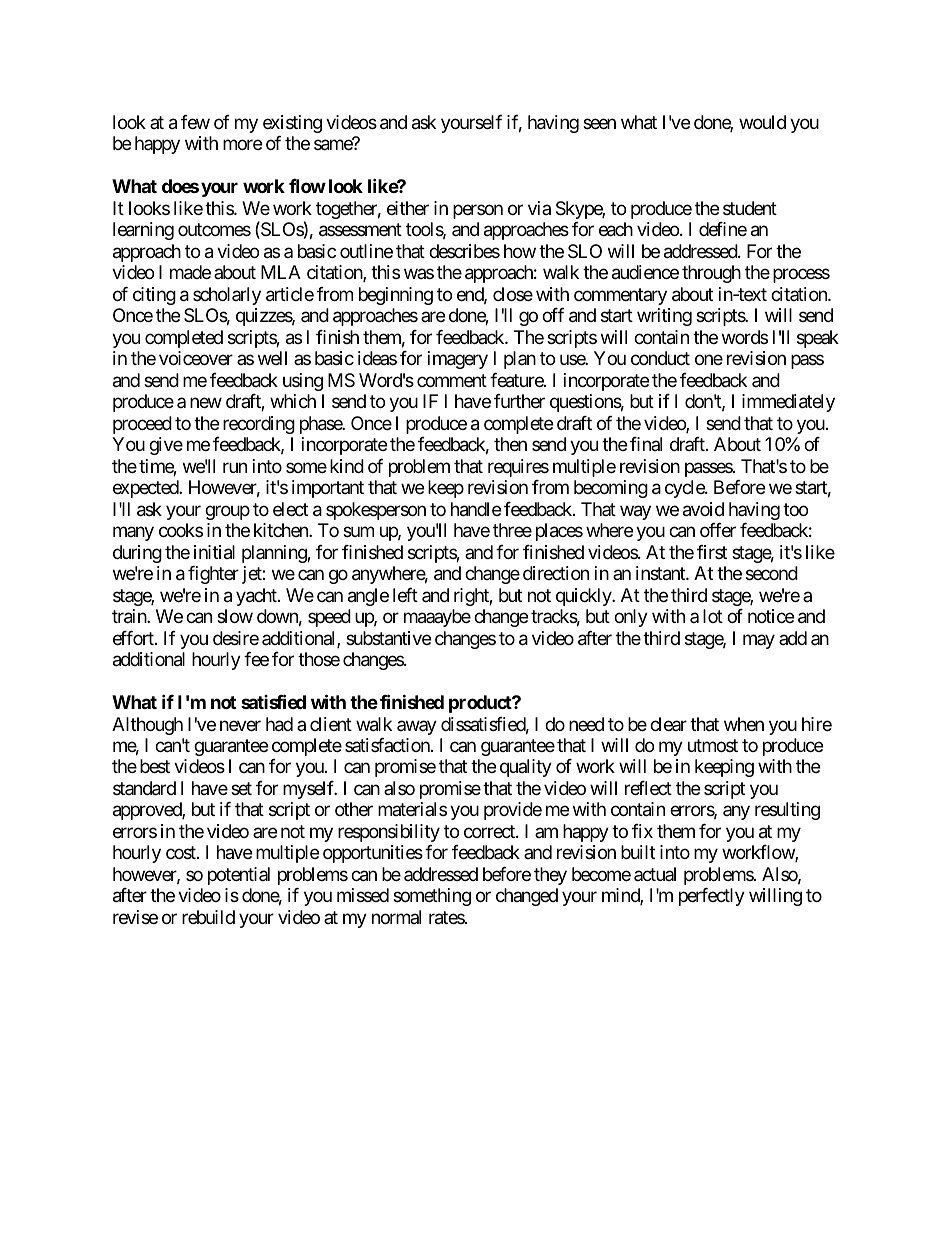 The image size is (952, 1233). What do you see at coordinates (214, 552) in the screenshot?
I see `initial` at bounding box center [214, 552].
